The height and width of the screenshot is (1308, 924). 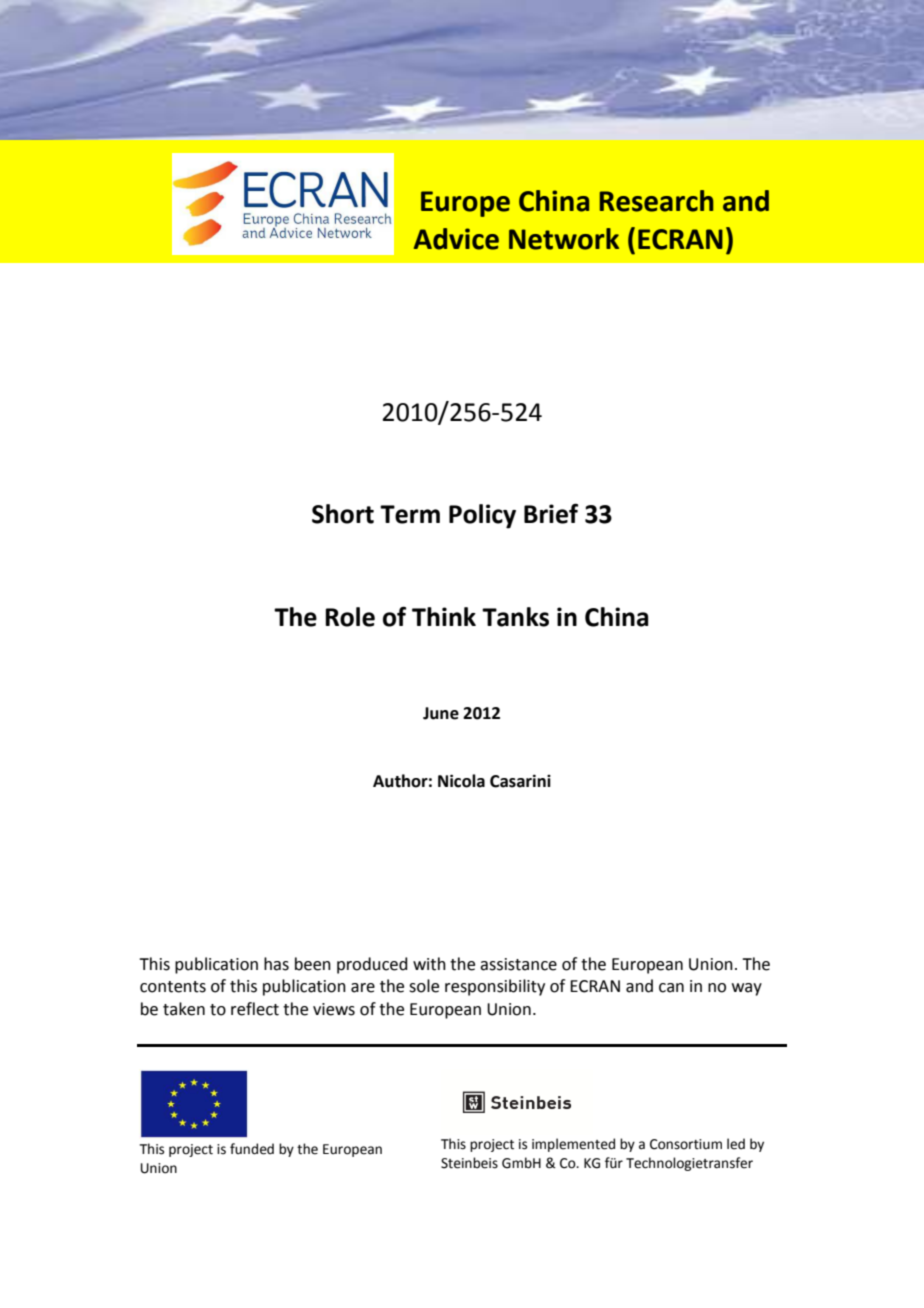 I want to click on implemented, so click(x=573, y=1145).
